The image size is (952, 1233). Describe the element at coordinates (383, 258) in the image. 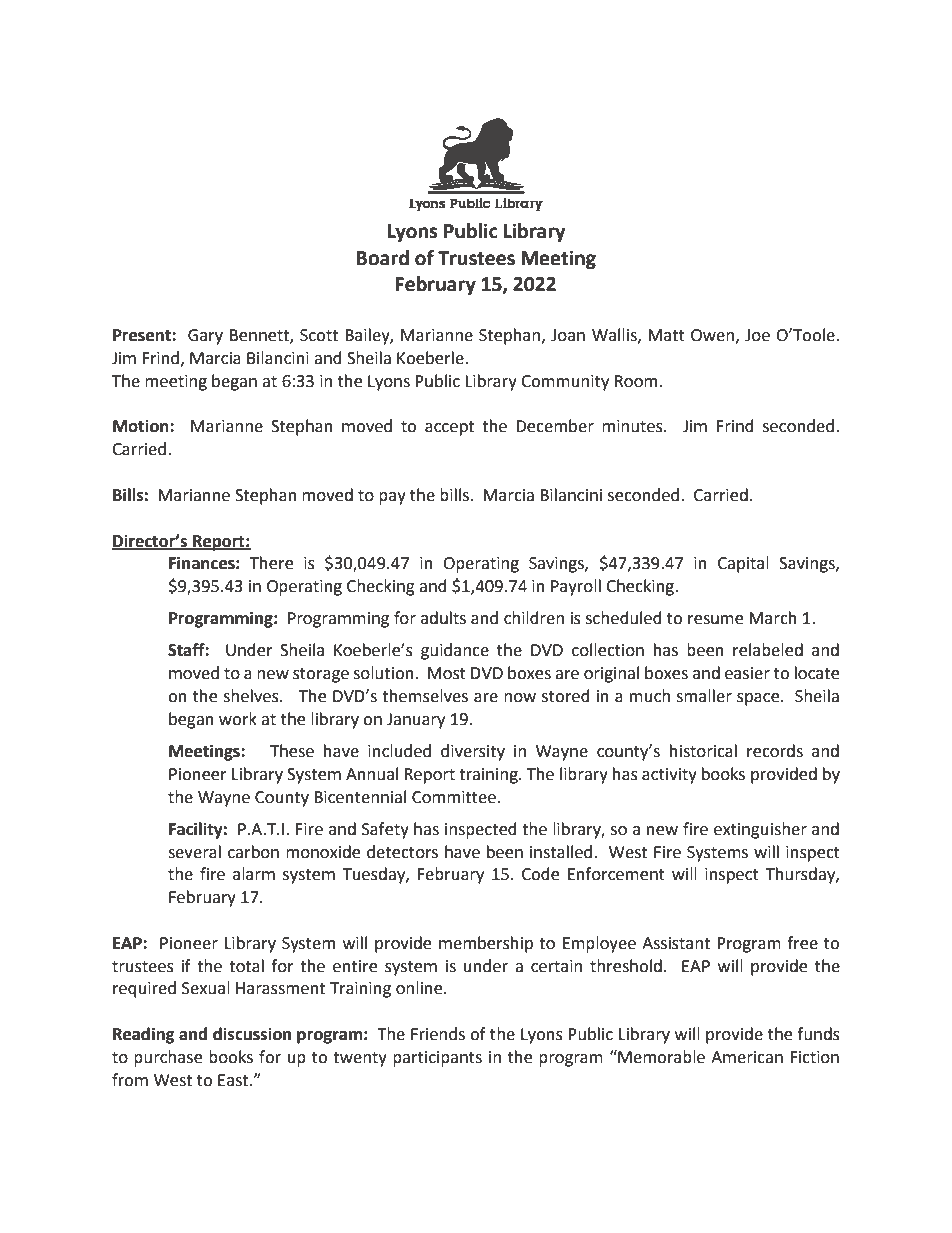

I see `Board` at that location.
